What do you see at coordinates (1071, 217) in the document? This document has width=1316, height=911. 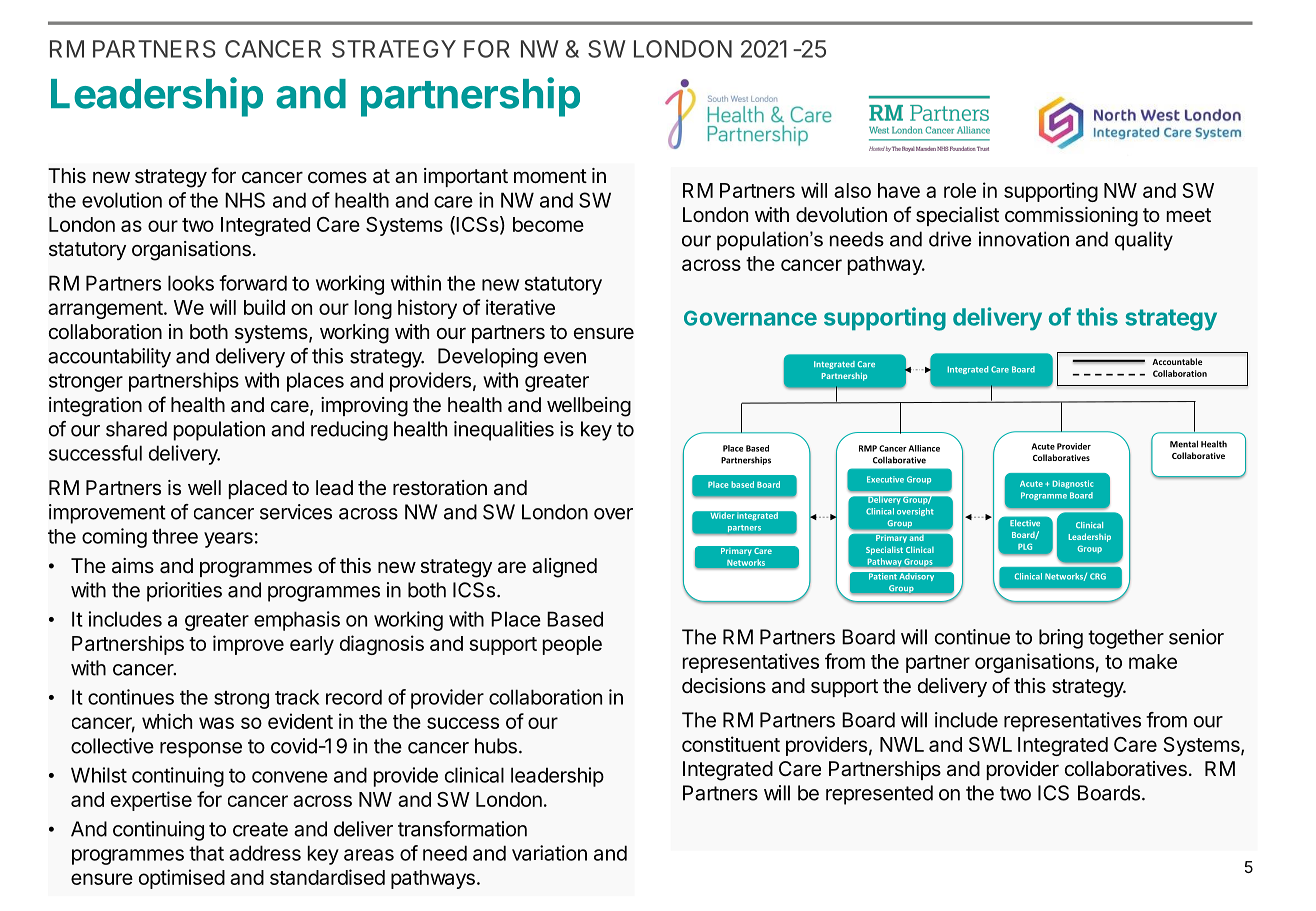 I see `commissioning` at bounding box center [1071, 217].
